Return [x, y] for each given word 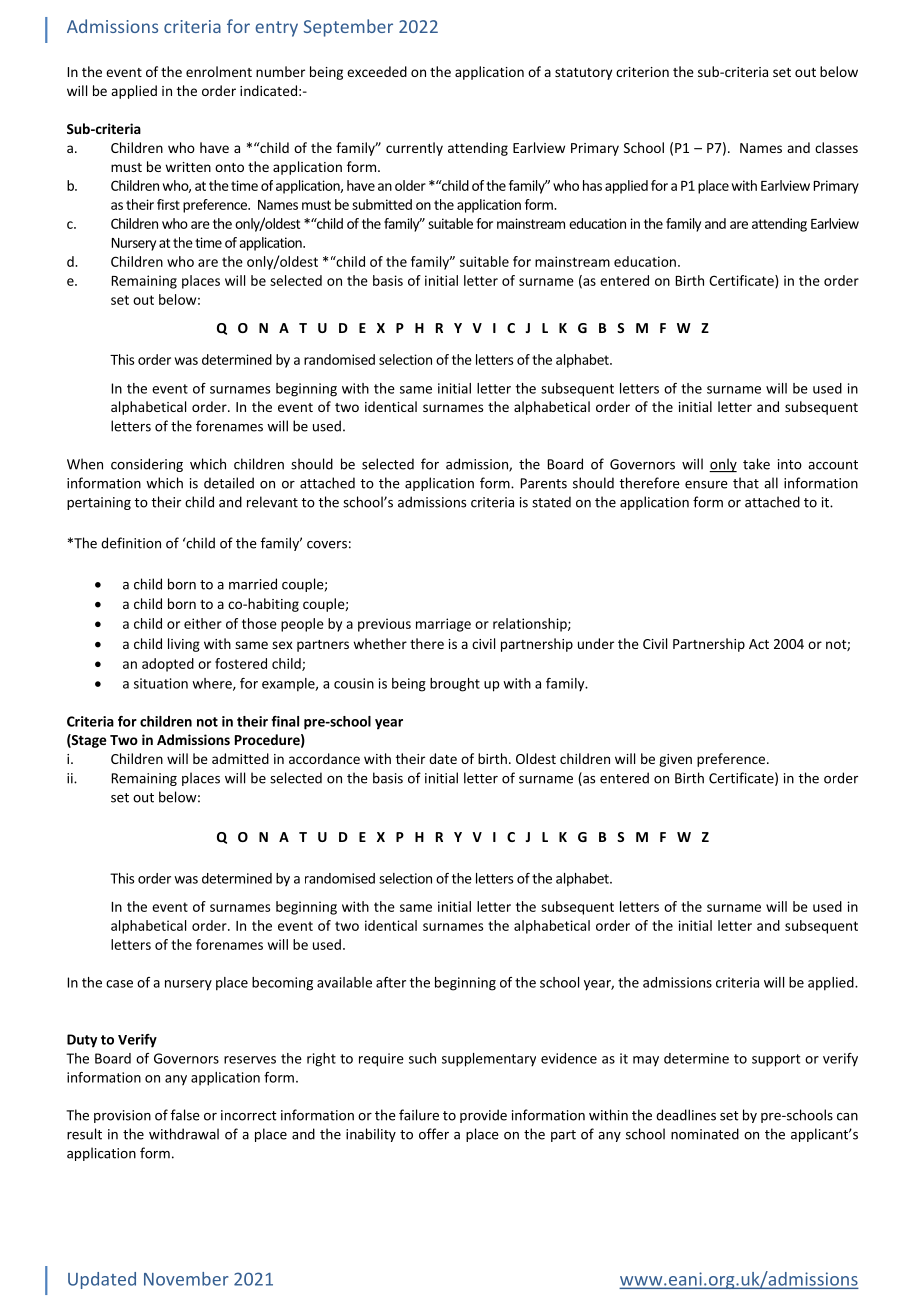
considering [147, 465]
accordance [324, 758]
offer [434, 1134]
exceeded [377, 71]
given [675, 760]
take [756, 464]
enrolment [219, 71]
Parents [544, 483]
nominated [705, 1134]
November [186, 1279]
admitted [240, 758]
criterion [642, 72]
